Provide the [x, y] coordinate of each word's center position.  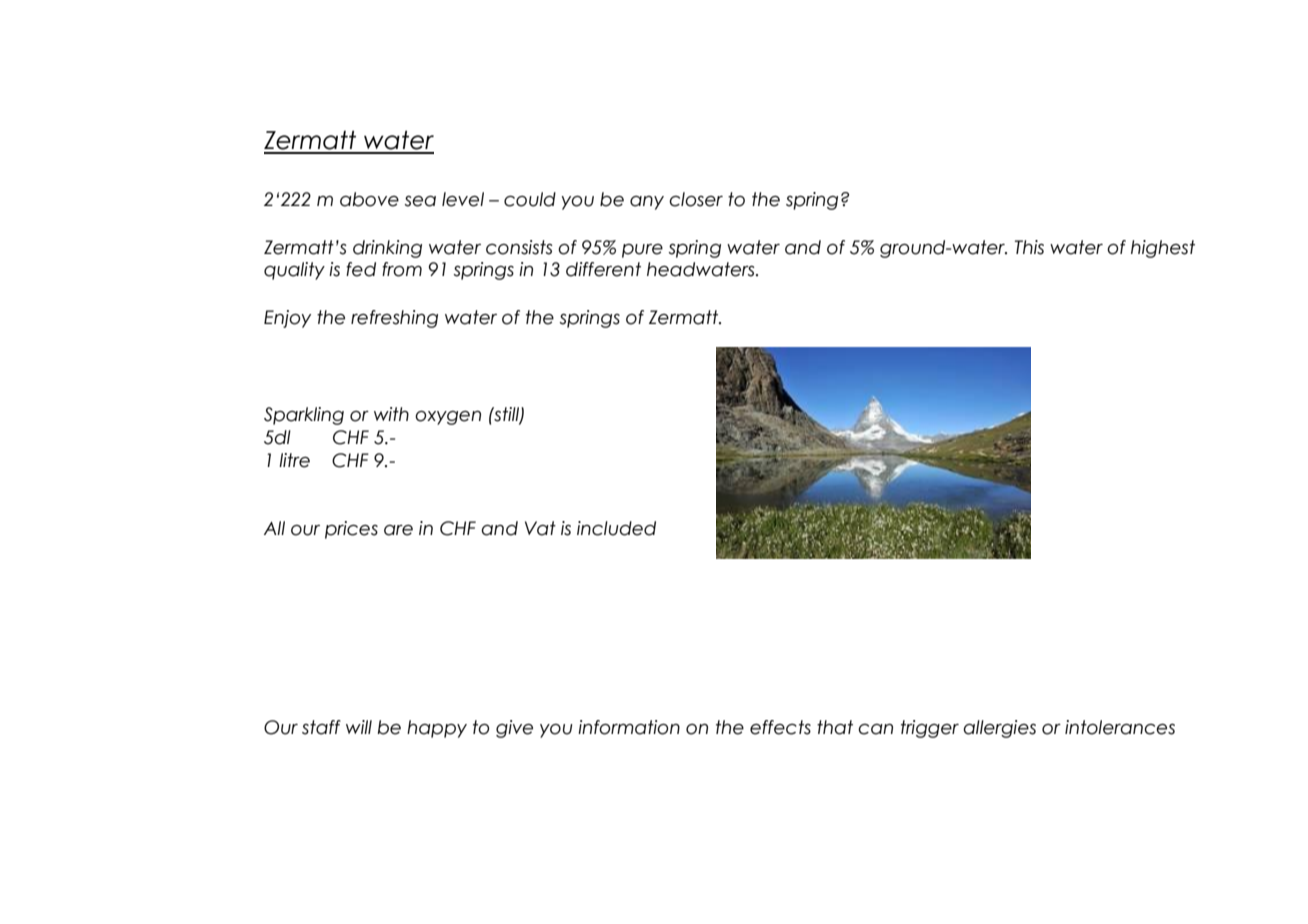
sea [420, 201]
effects [780, 727]
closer [696, 199]
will [359, 727]
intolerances [1120, 727]
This [1029, 247]
